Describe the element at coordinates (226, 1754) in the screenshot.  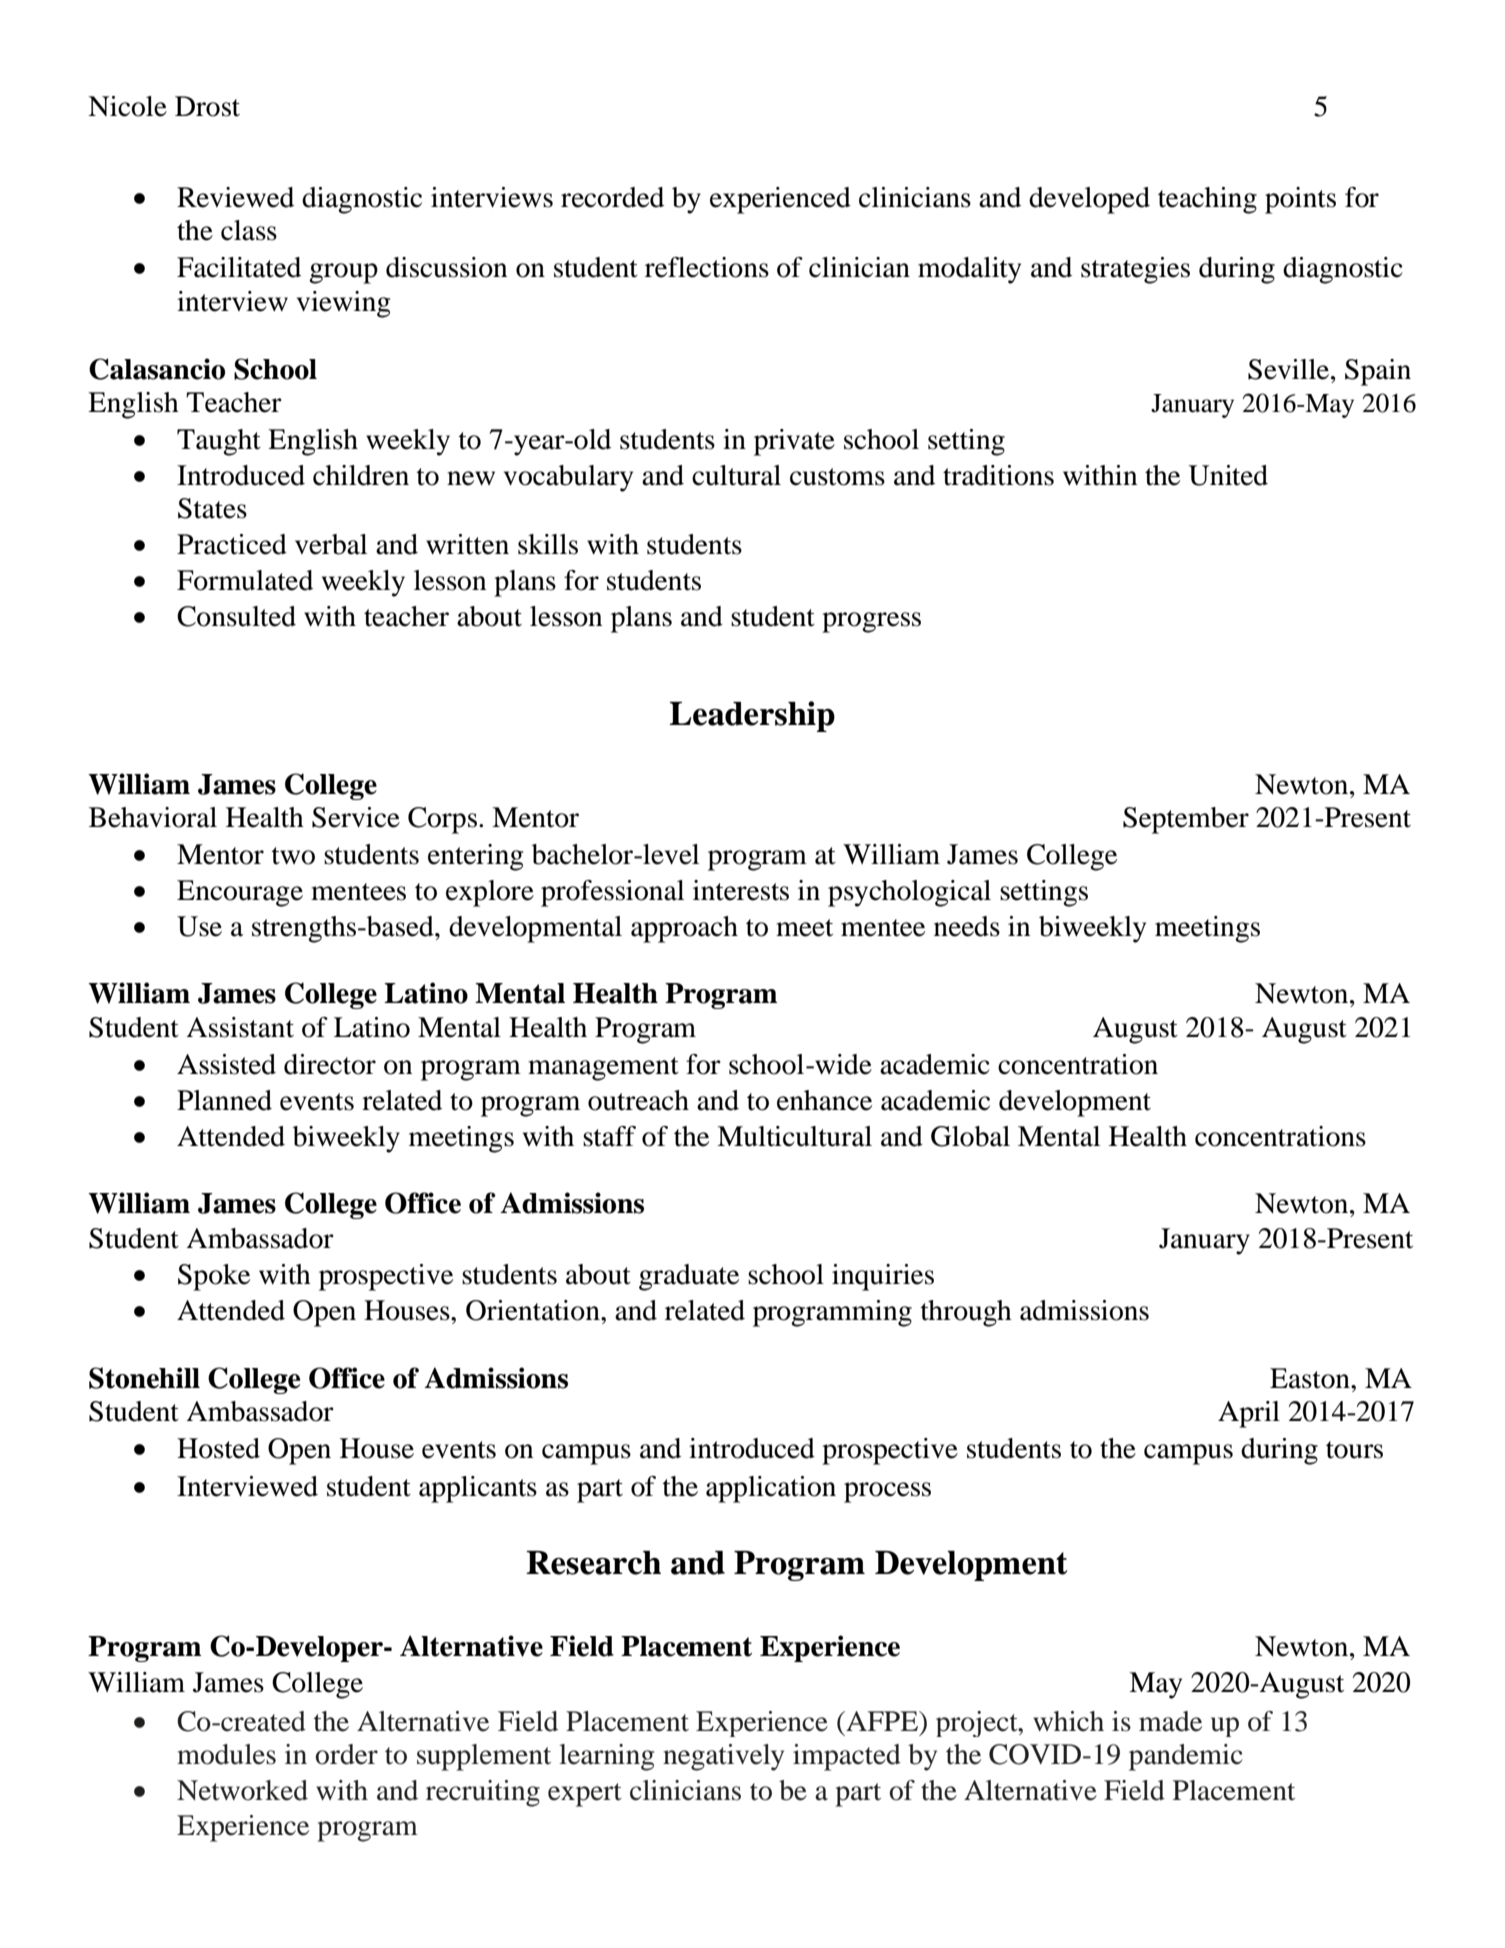
I see `modules` at that location.
